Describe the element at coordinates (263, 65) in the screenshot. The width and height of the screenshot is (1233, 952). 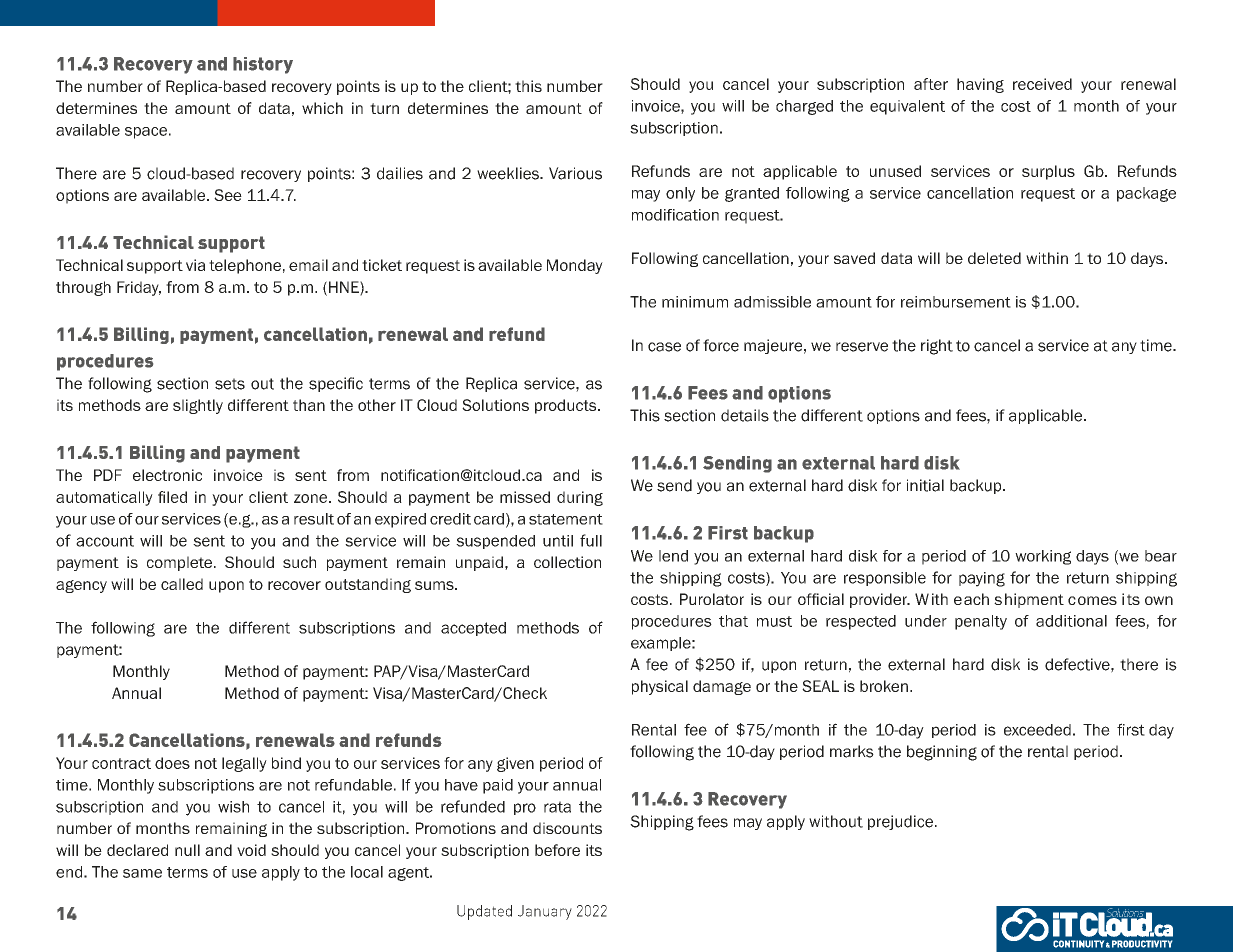
I see `history` at that location.
